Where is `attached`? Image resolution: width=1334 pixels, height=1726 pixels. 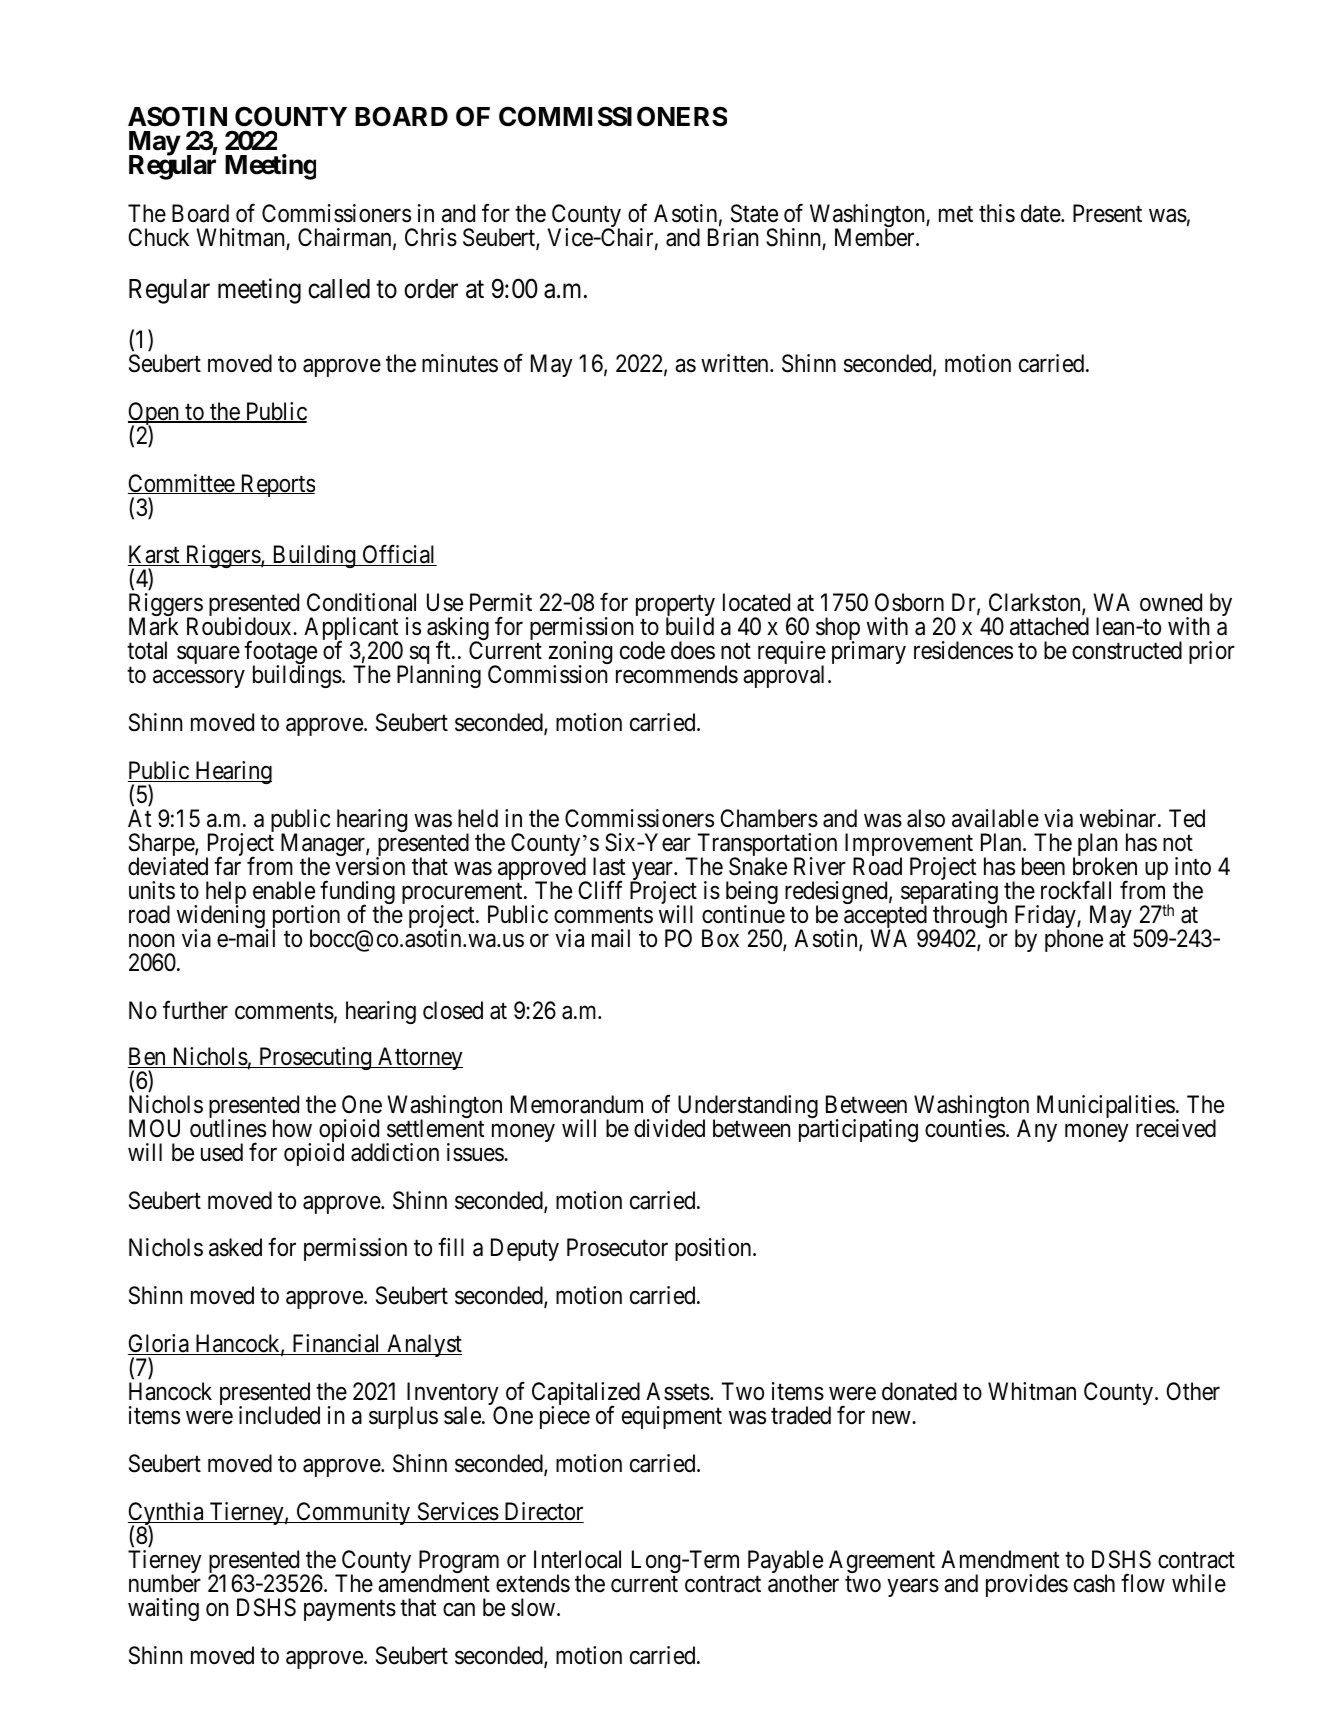
attached is located at coordinates (1049, 626).
